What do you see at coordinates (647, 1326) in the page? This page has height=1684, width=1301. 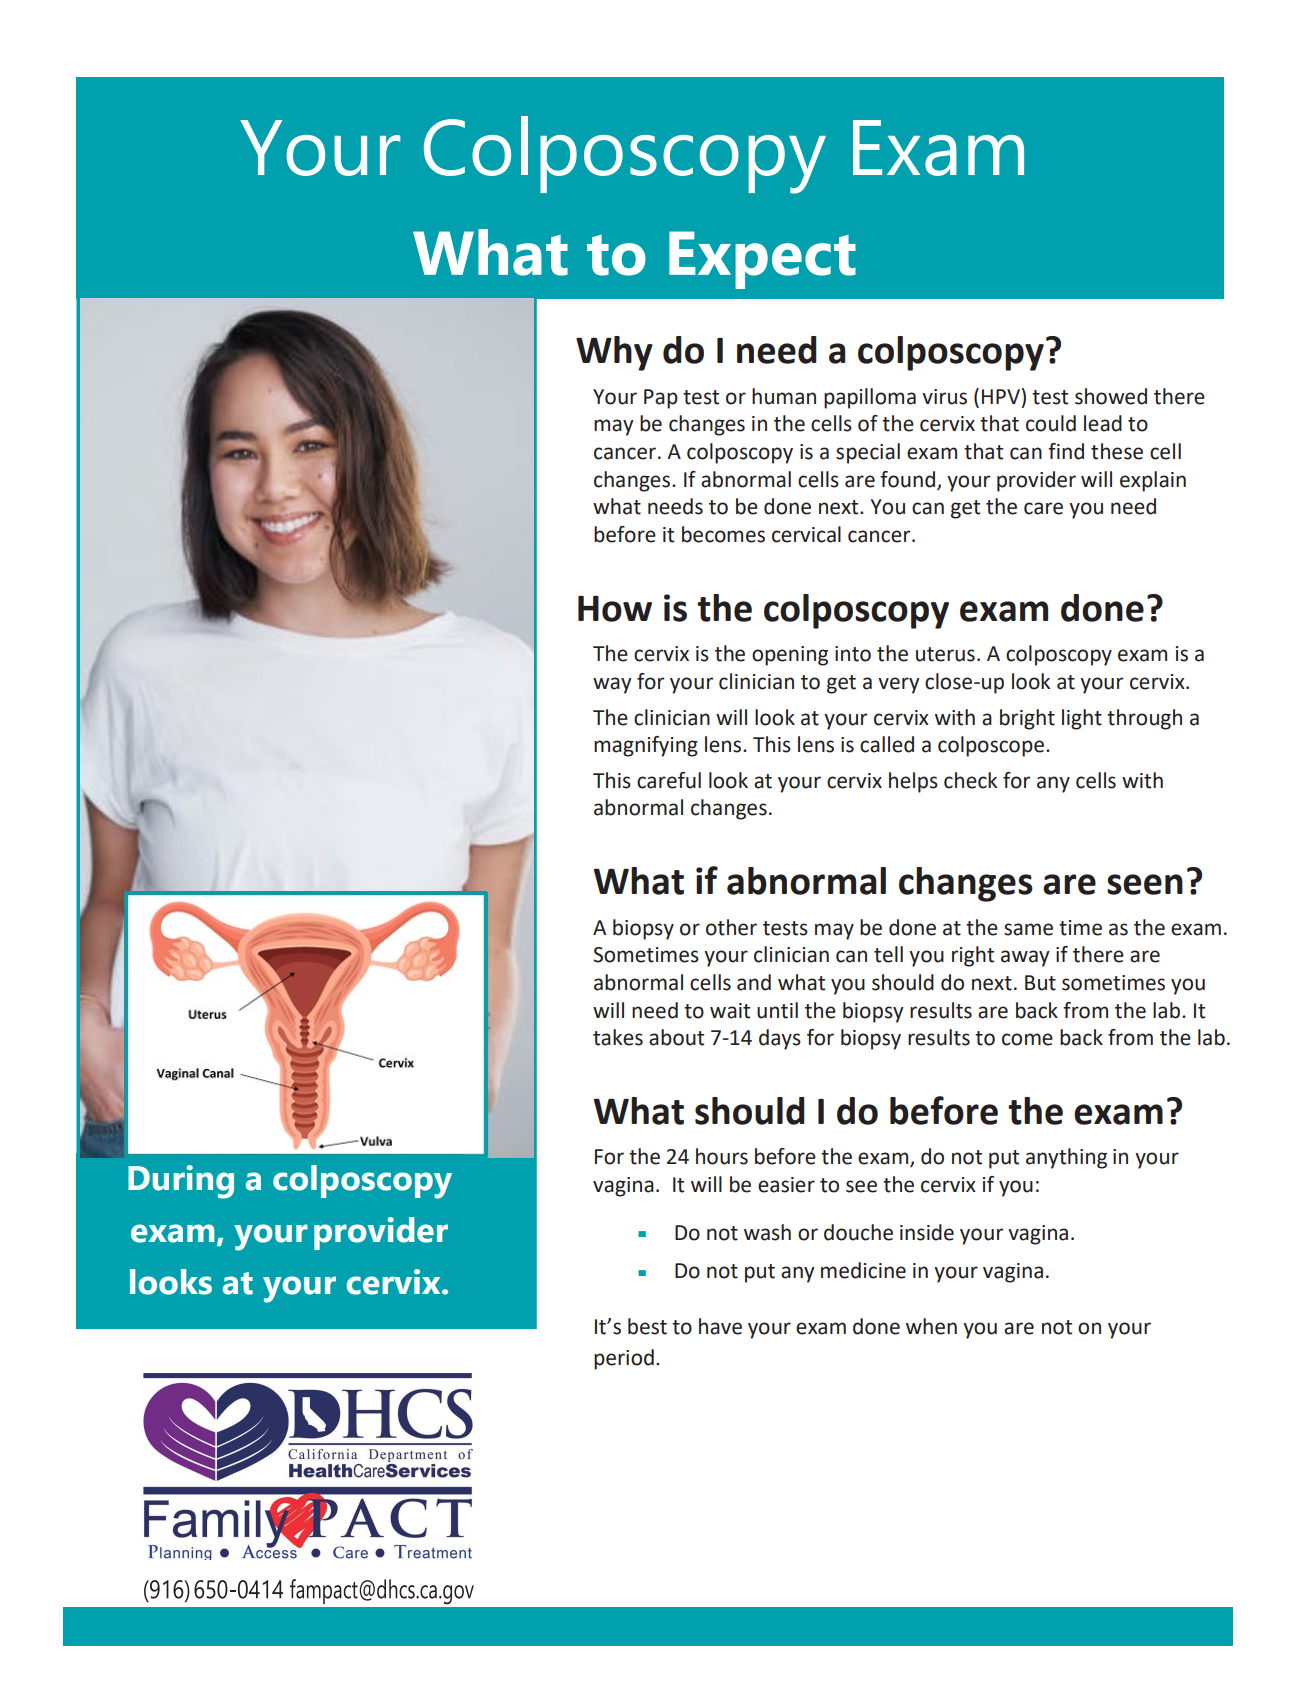 I see `best` at bounding box center [647, 1326].
